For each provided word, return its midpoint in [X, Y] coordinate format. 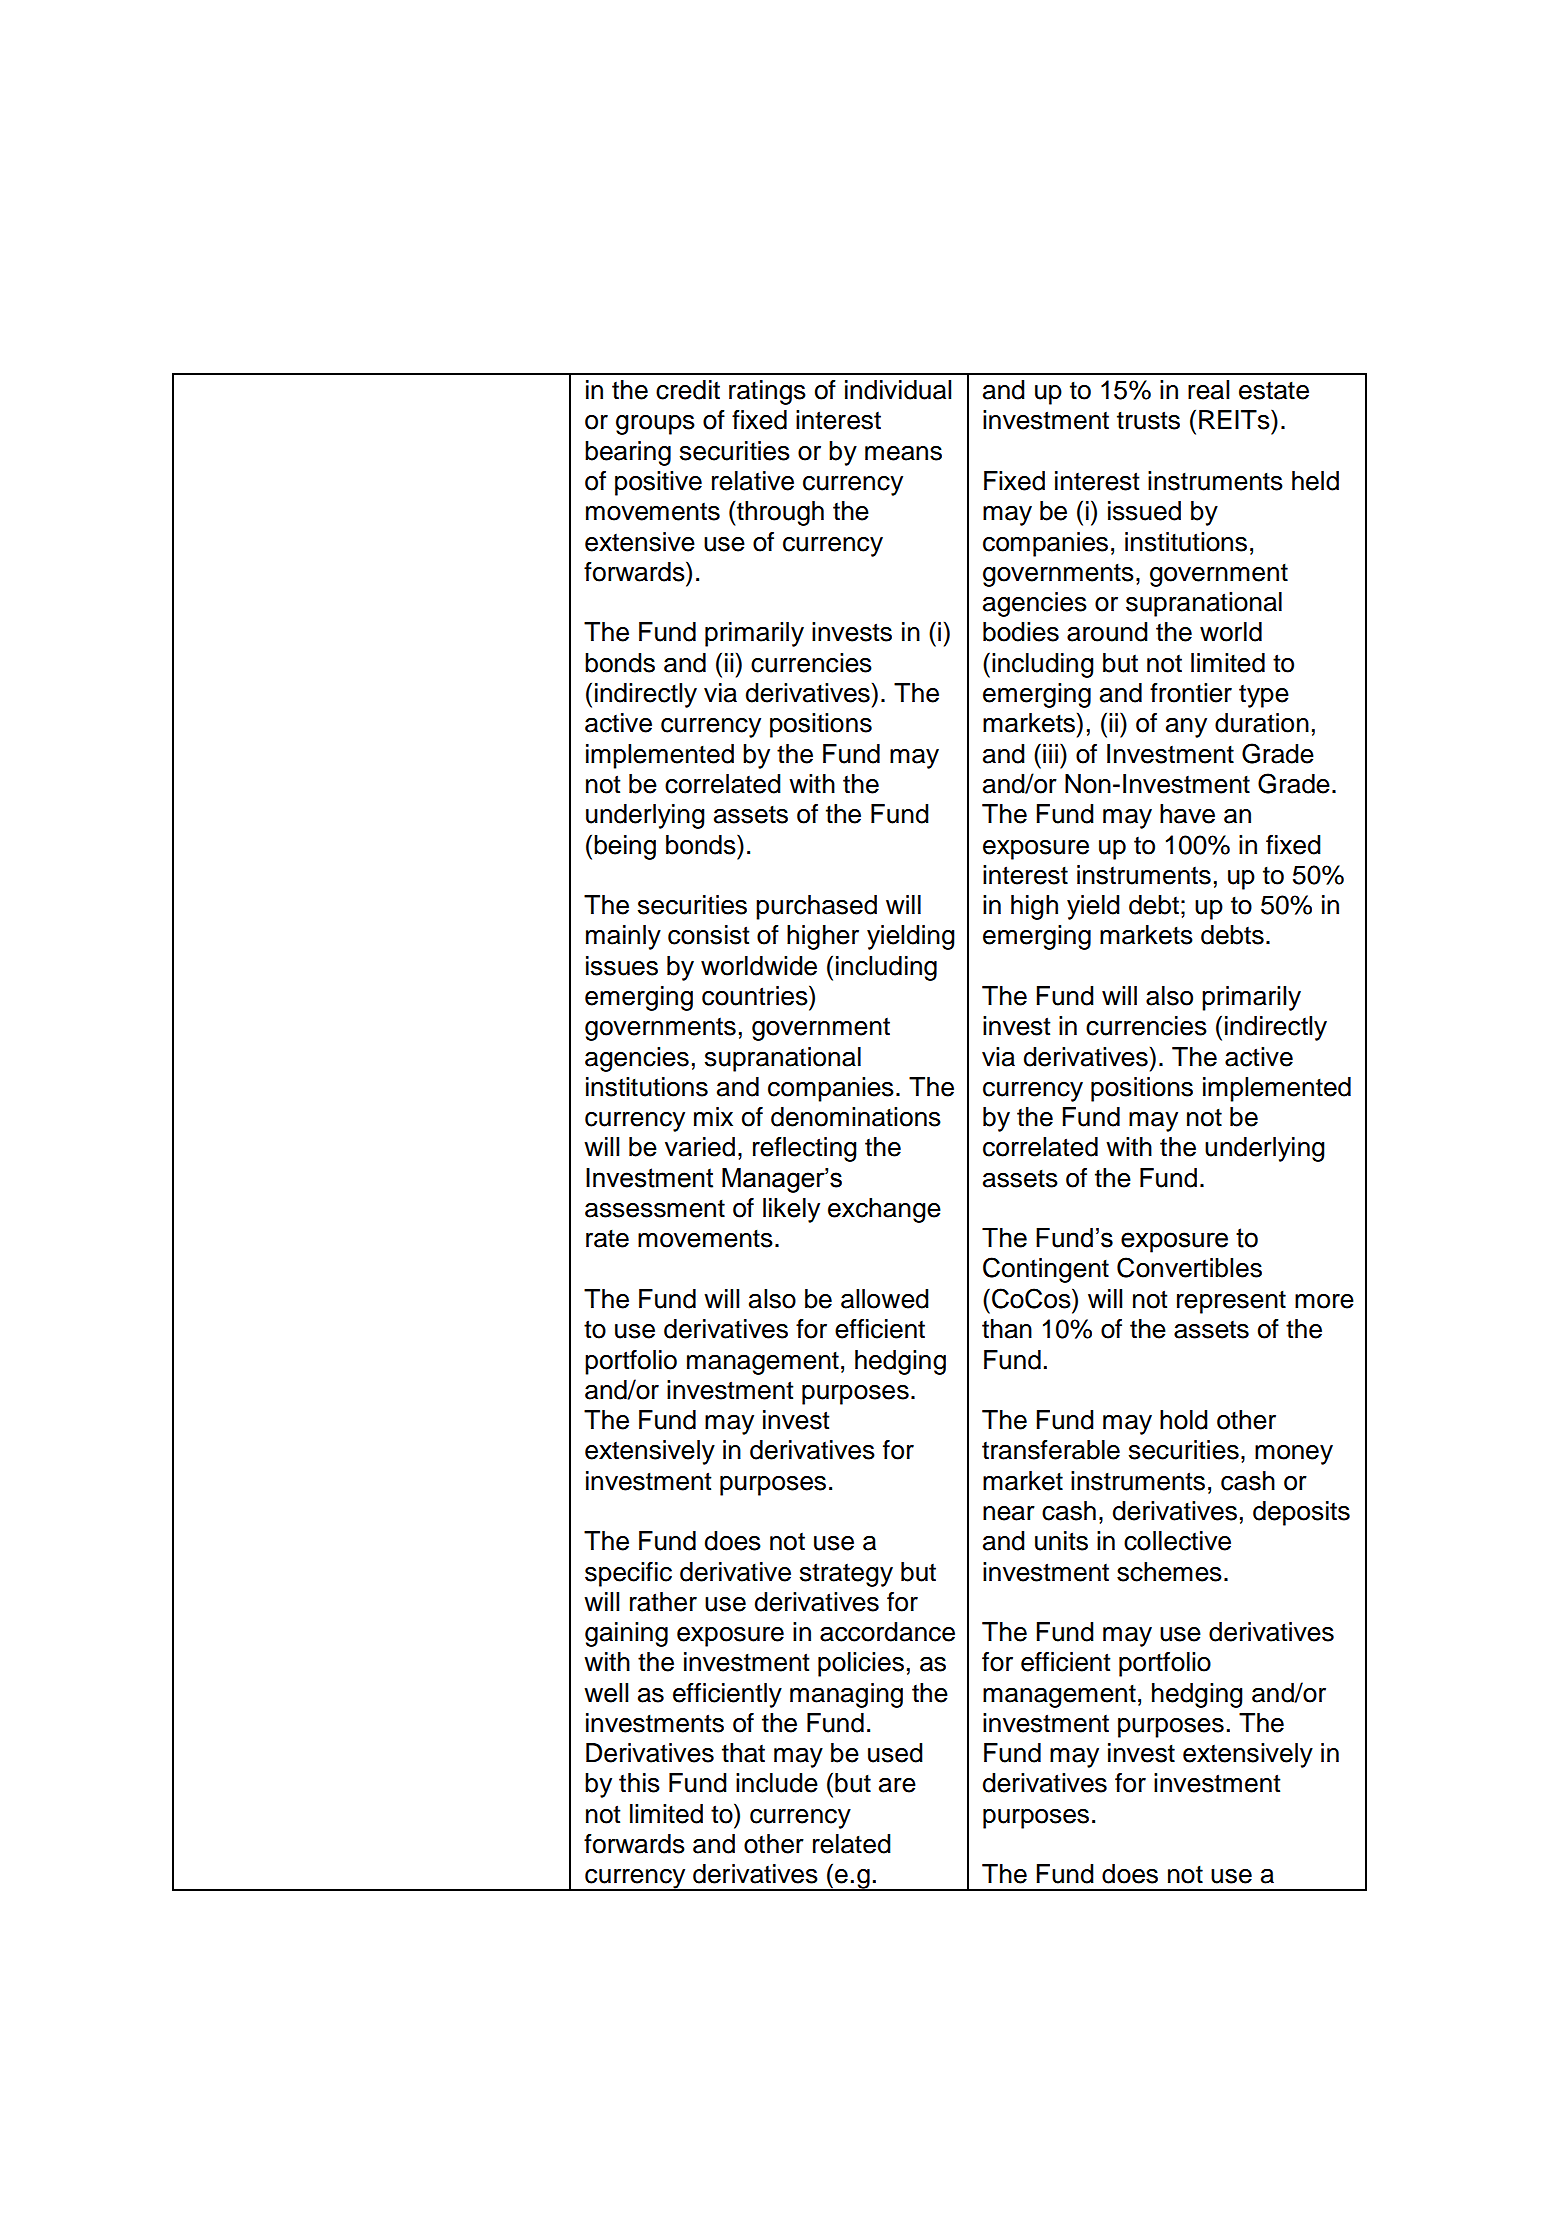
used [895, 1753]
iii [1050, 753]
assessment [655, 1209]
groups [655, 425]
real [1208, 390]
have [1187, 814]
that [743, 1753]
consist [709, 935]
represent [1231, 1302]
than [1007, 1329]
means [903, 453]
